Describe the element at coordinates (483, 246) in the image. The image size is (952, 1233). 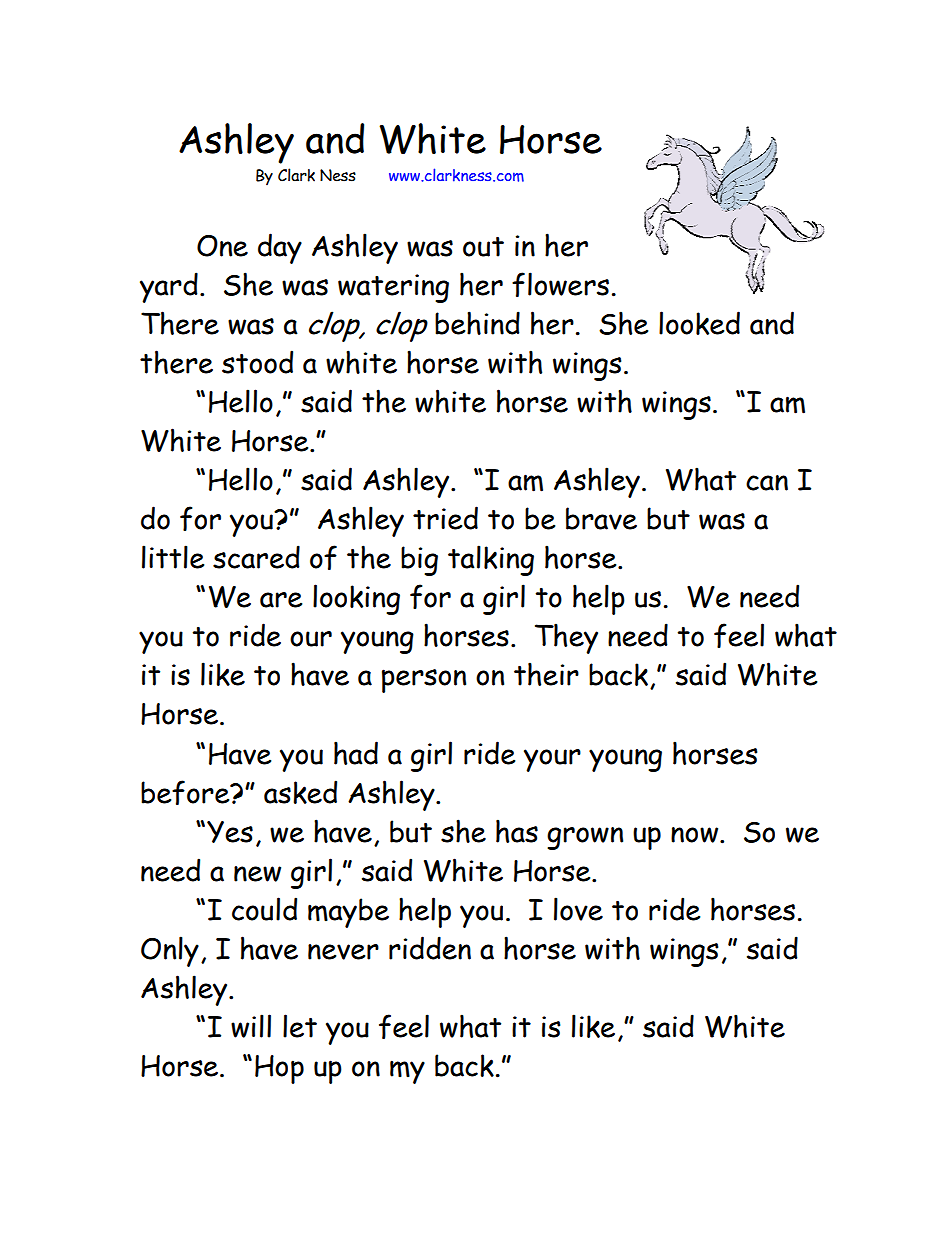
I see `out` at that location.
